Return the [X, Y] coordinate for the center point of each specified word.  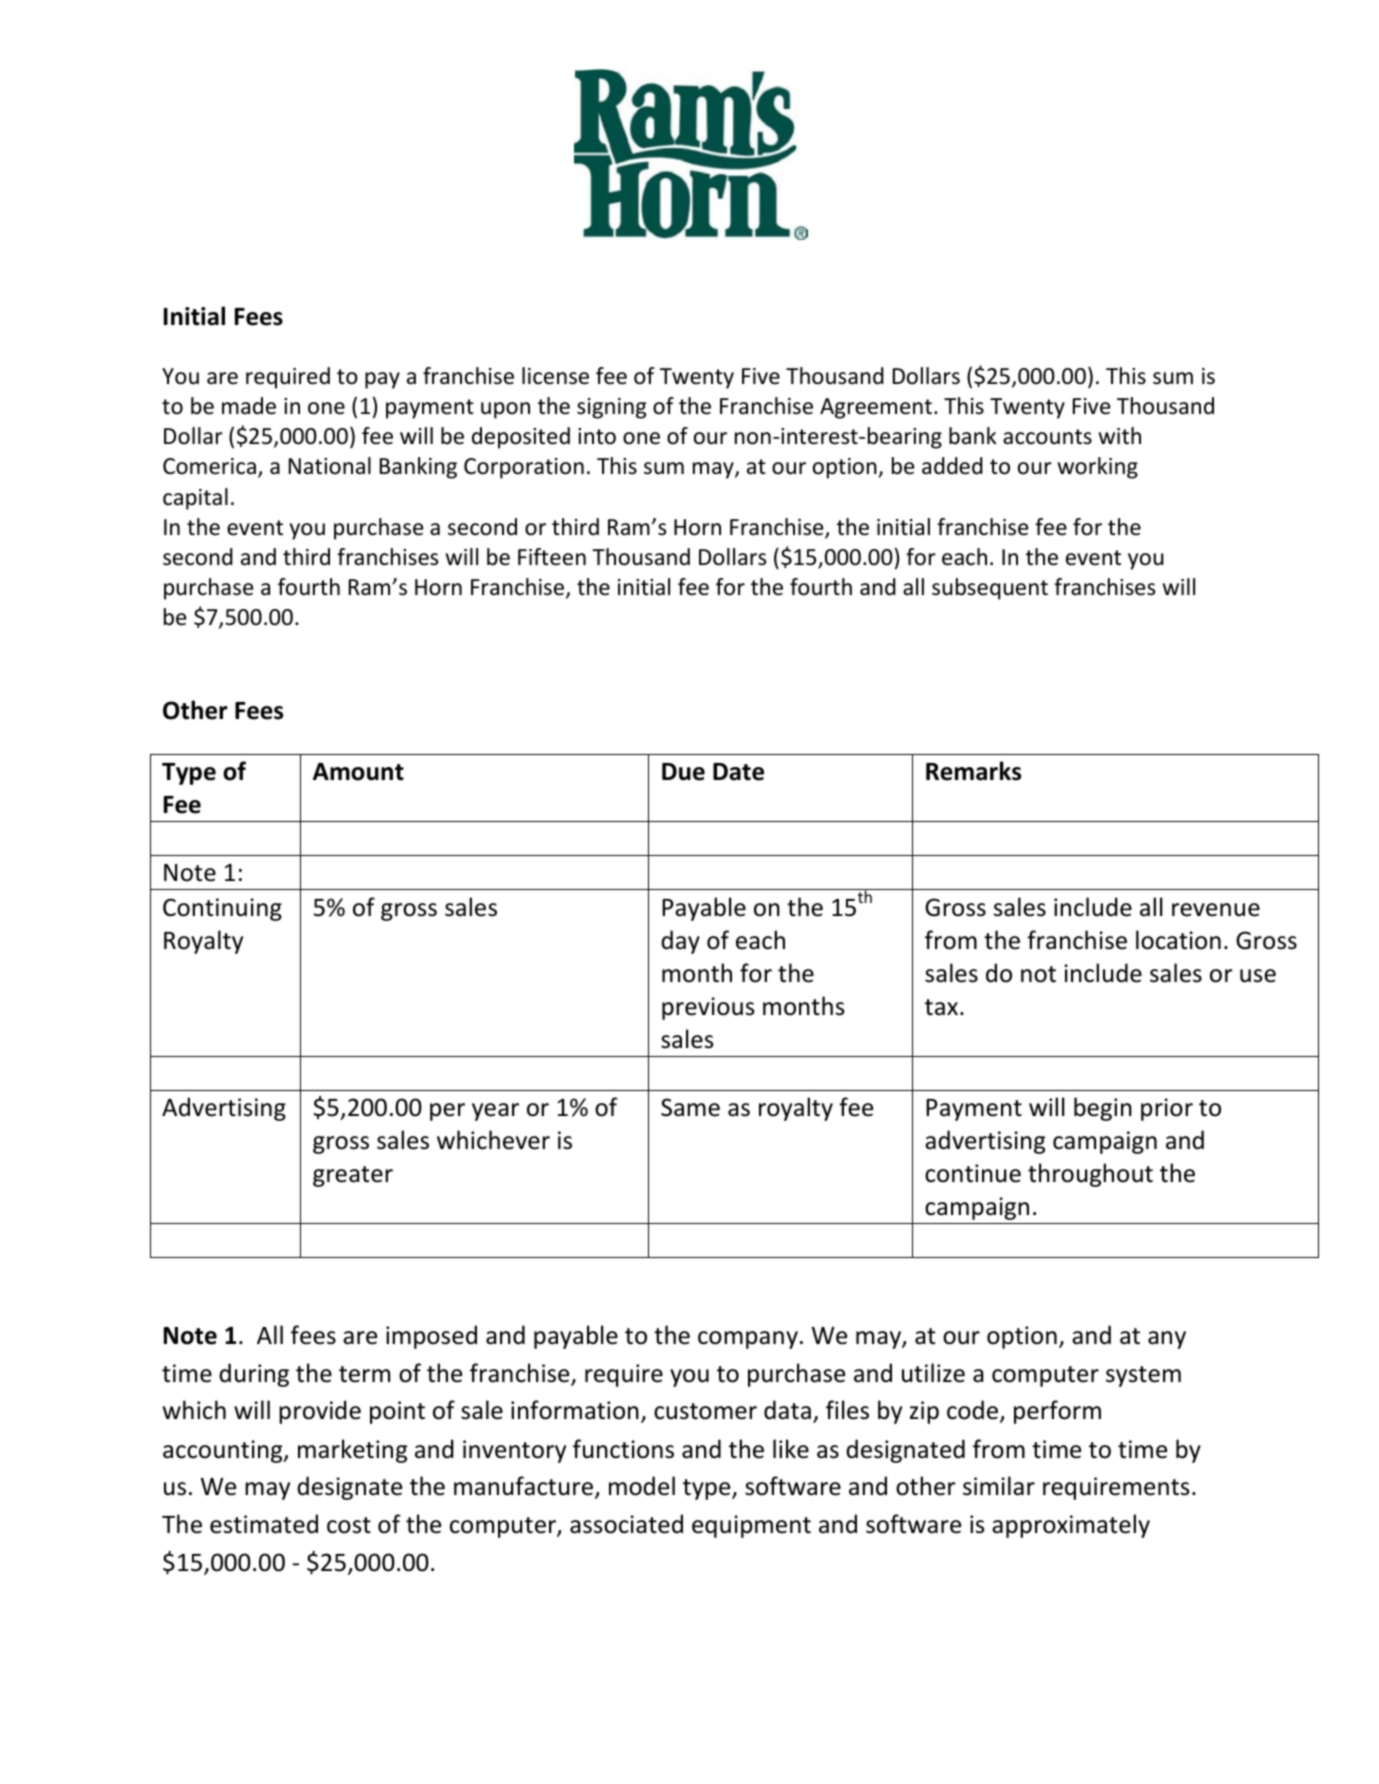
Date [738, 772]
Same [690, 1107]
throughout [1090, 1175]
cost [349, 1525]
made [249, 406]
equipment [751, 1526]
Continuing [222, 909]
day [680, 942]
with [1120, 435]
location [1178, 940]
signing [611, 408]
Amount [358, 772]
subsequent [990, 589]
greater [353, 1176]
